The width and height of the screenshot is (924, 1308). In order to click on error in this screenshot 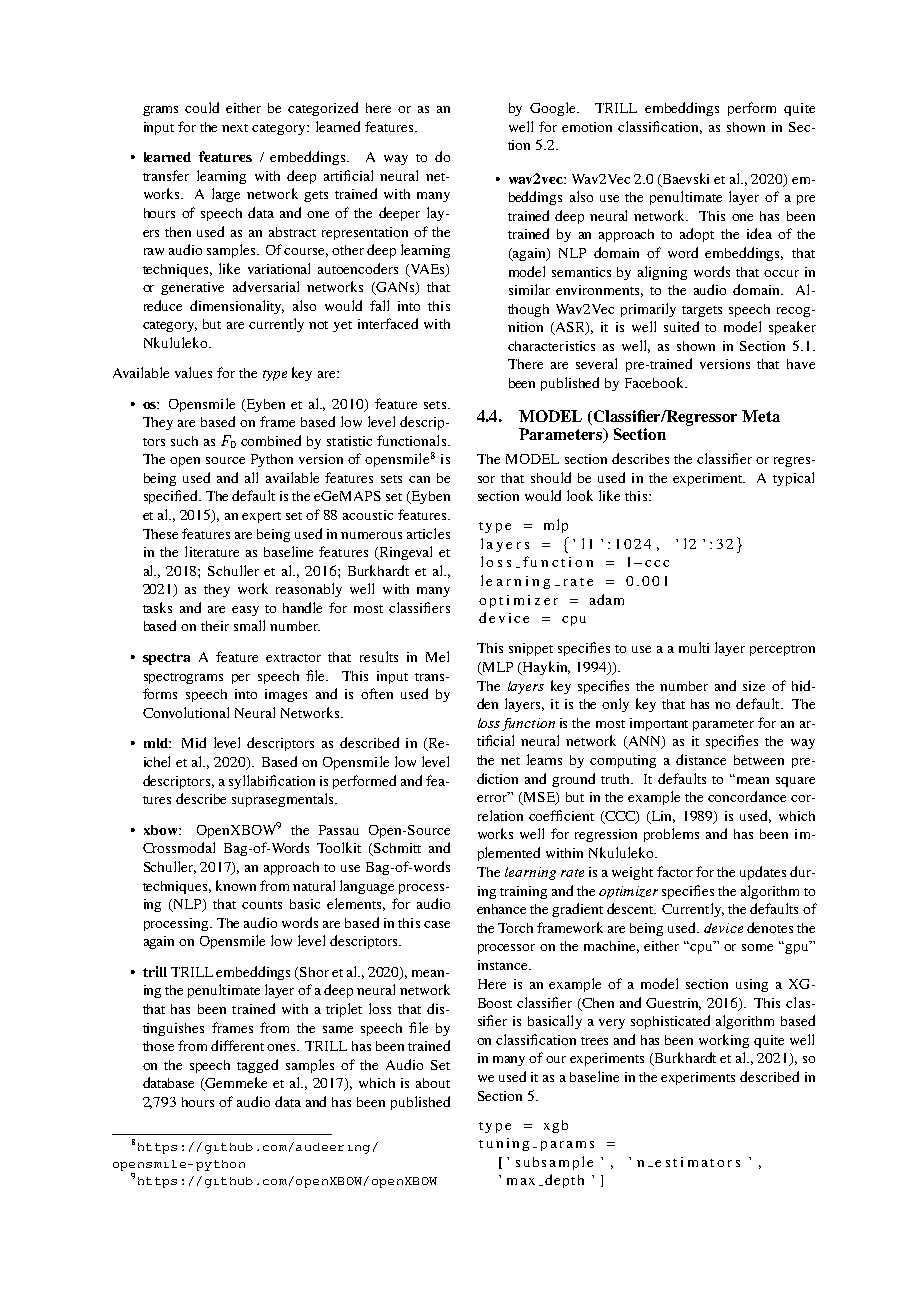, I will do `click(493, 797)`.
